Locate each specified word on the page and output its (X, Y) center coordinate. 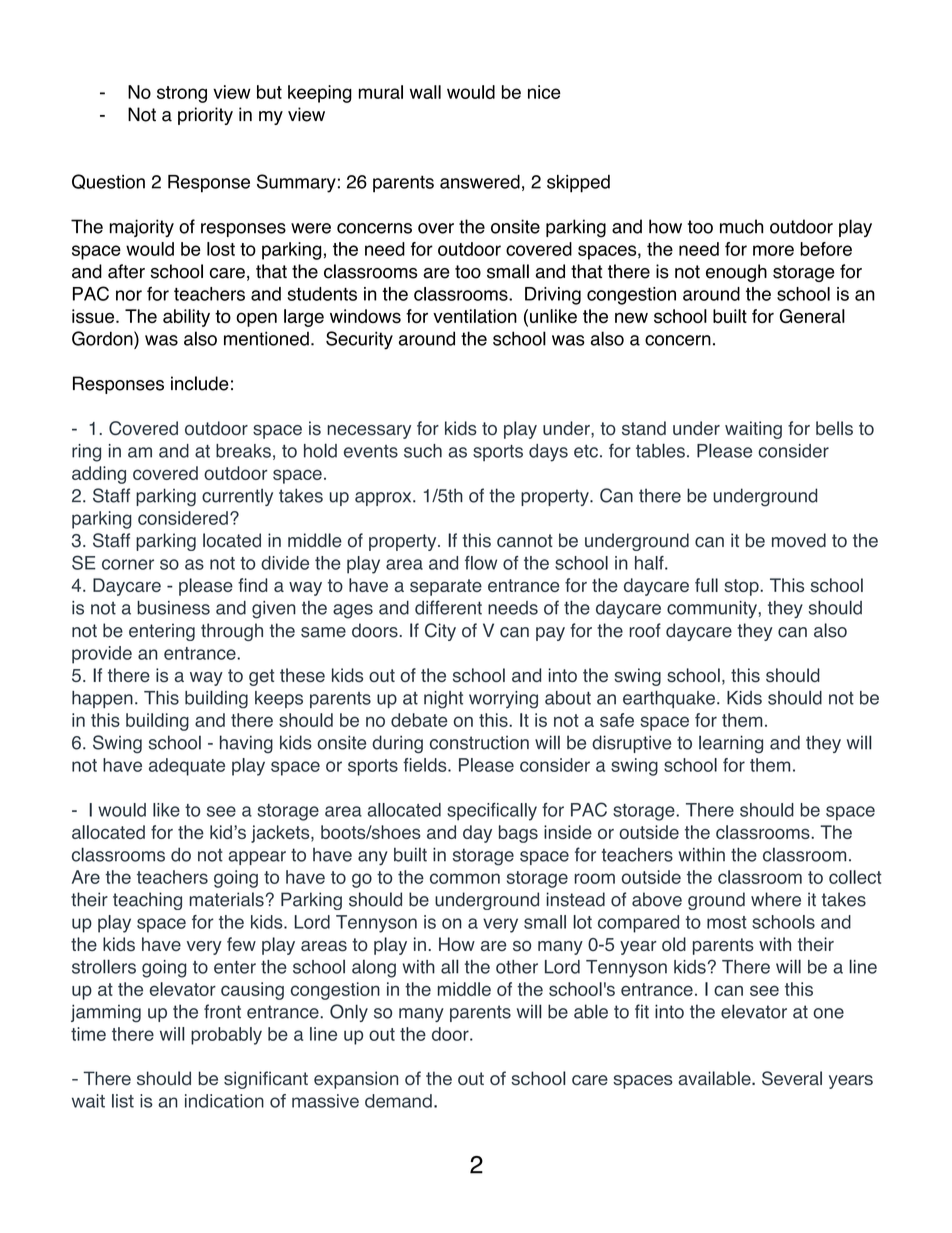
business (173, 608)
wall (425, 92)
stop (742, 587)
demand (398, 1101)
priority (205, 116)
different (448, 607)
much (741, 226)
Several (792, 1078)
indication (224, 1101)
